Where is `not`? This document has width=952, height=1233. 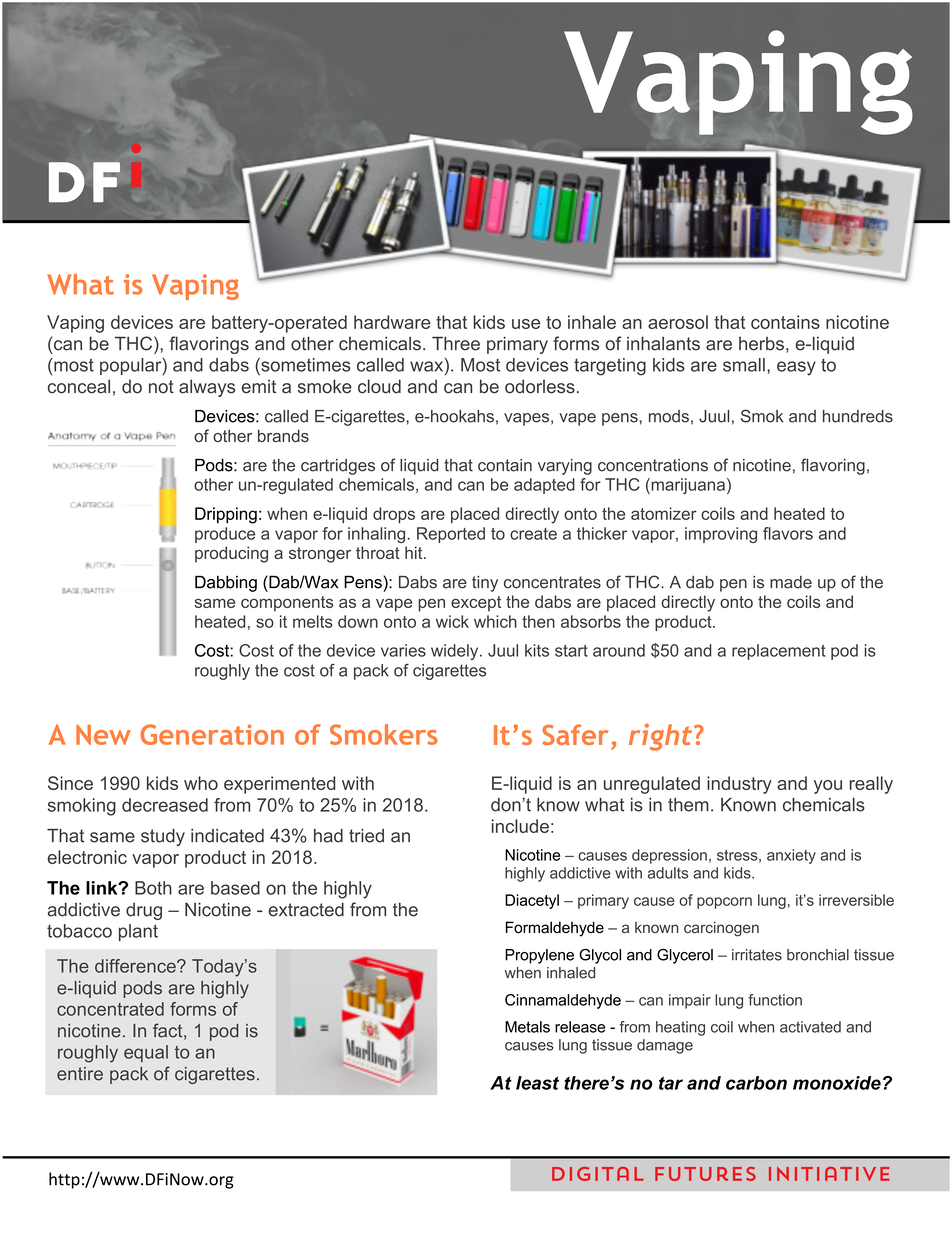
not is located at coordinates (161, 387).
